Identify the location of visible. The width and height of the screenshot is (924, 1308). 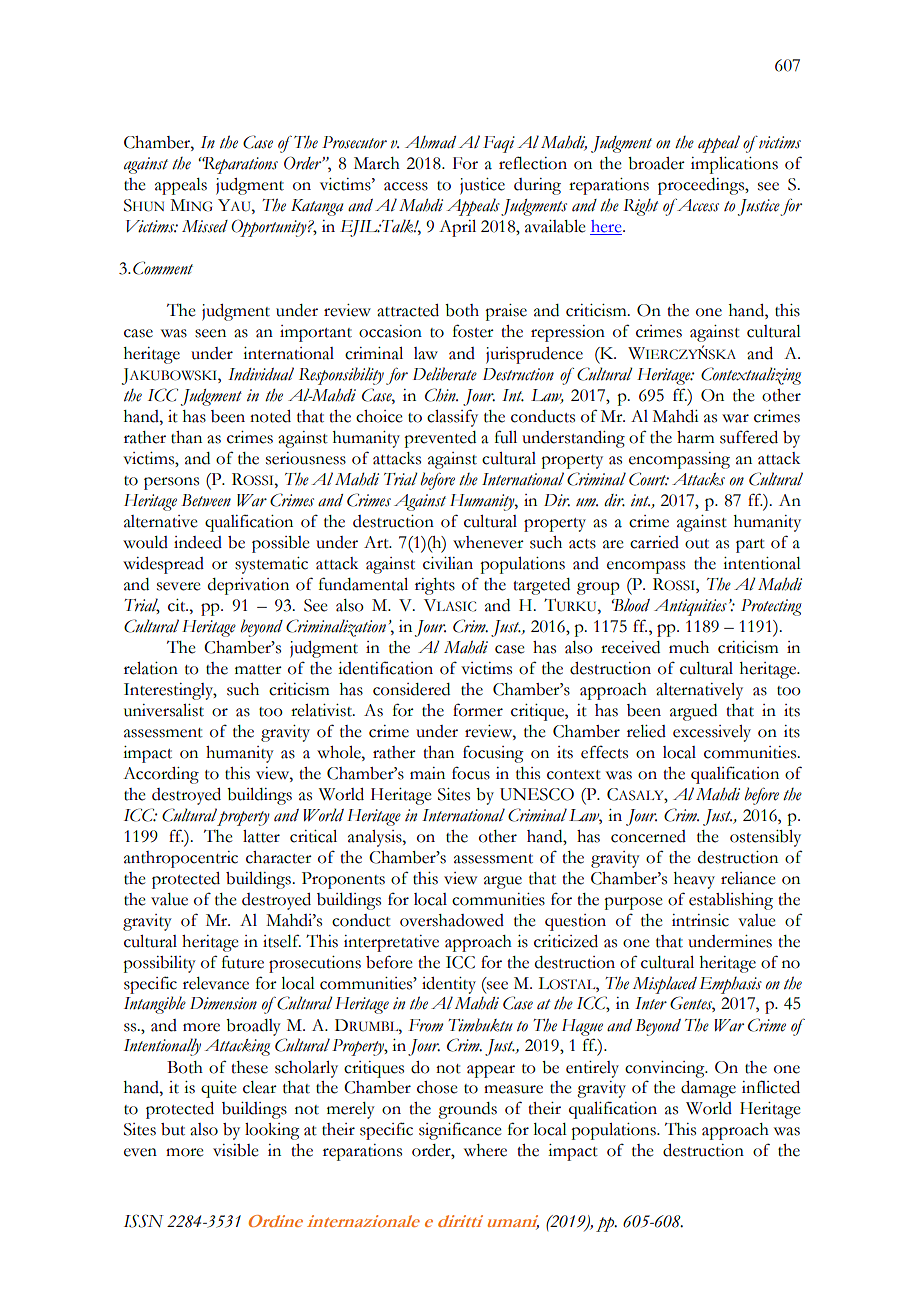
(236, 1150).
